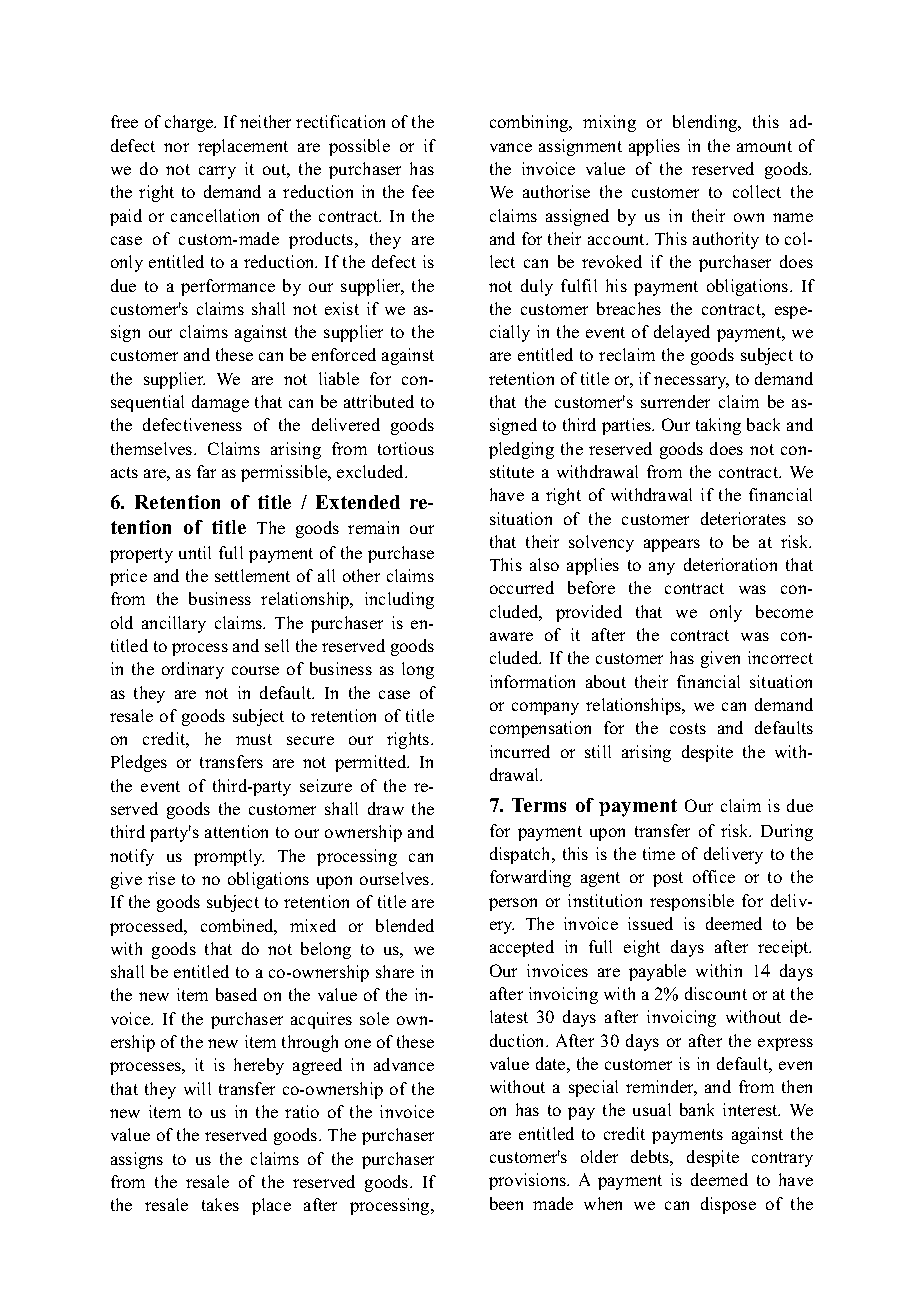 This screenshot has width=924, height=1308. What do you see at coordinates (423, 191) in the screenshot?
I see `fee` at bounding box center [423, 191].
